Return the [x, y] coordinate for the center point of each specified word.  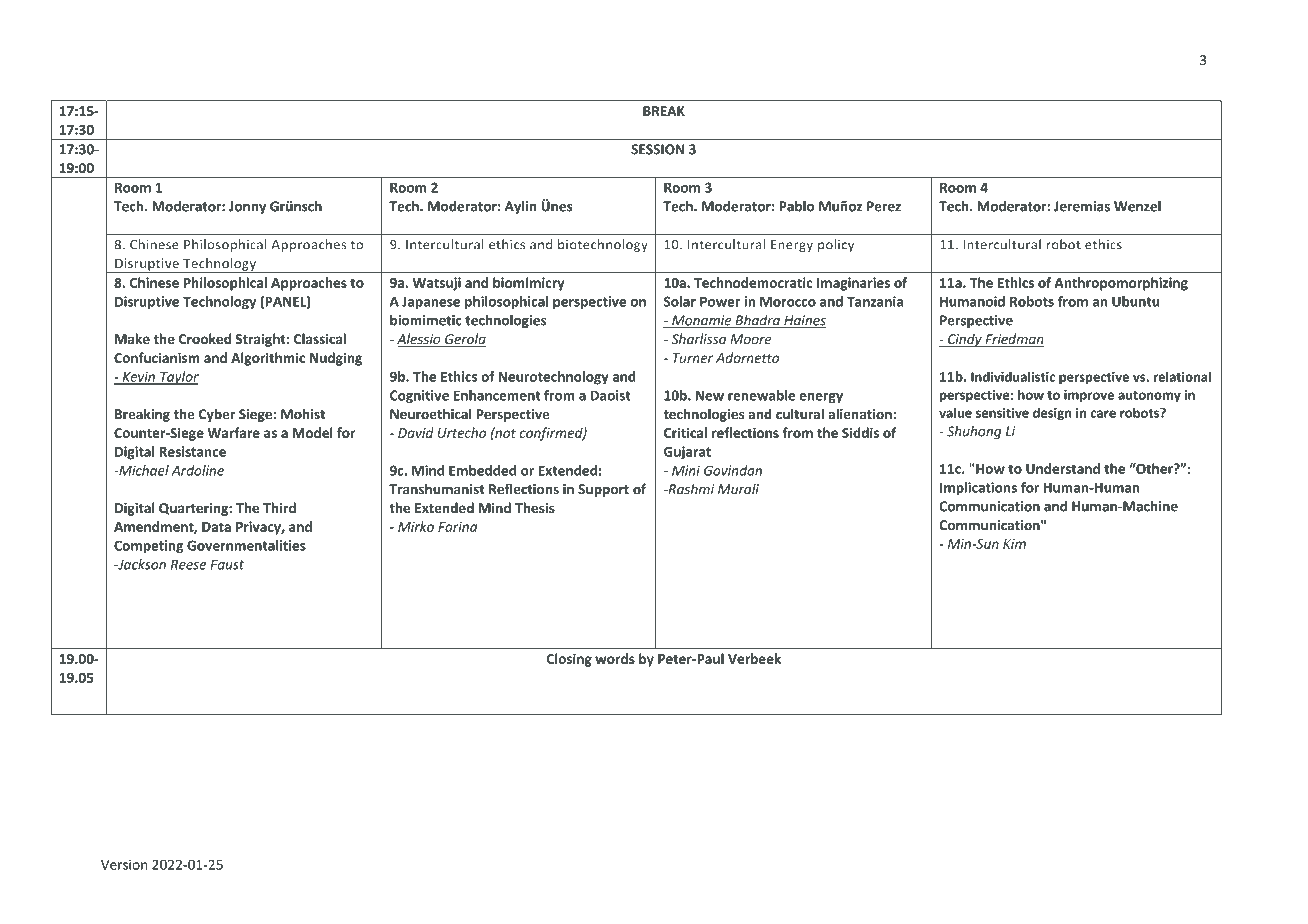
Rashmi [690, 489]
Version [124, 864]
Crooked [205, 338]
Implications [978, 489]
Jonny [247, 207]
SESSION [657, 149]
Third [279, 507]
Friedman [1013, 340]
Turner [693, 358]
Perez [884, 206]
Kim [1014, 544]
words [615, 658]
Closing [569, 660]
